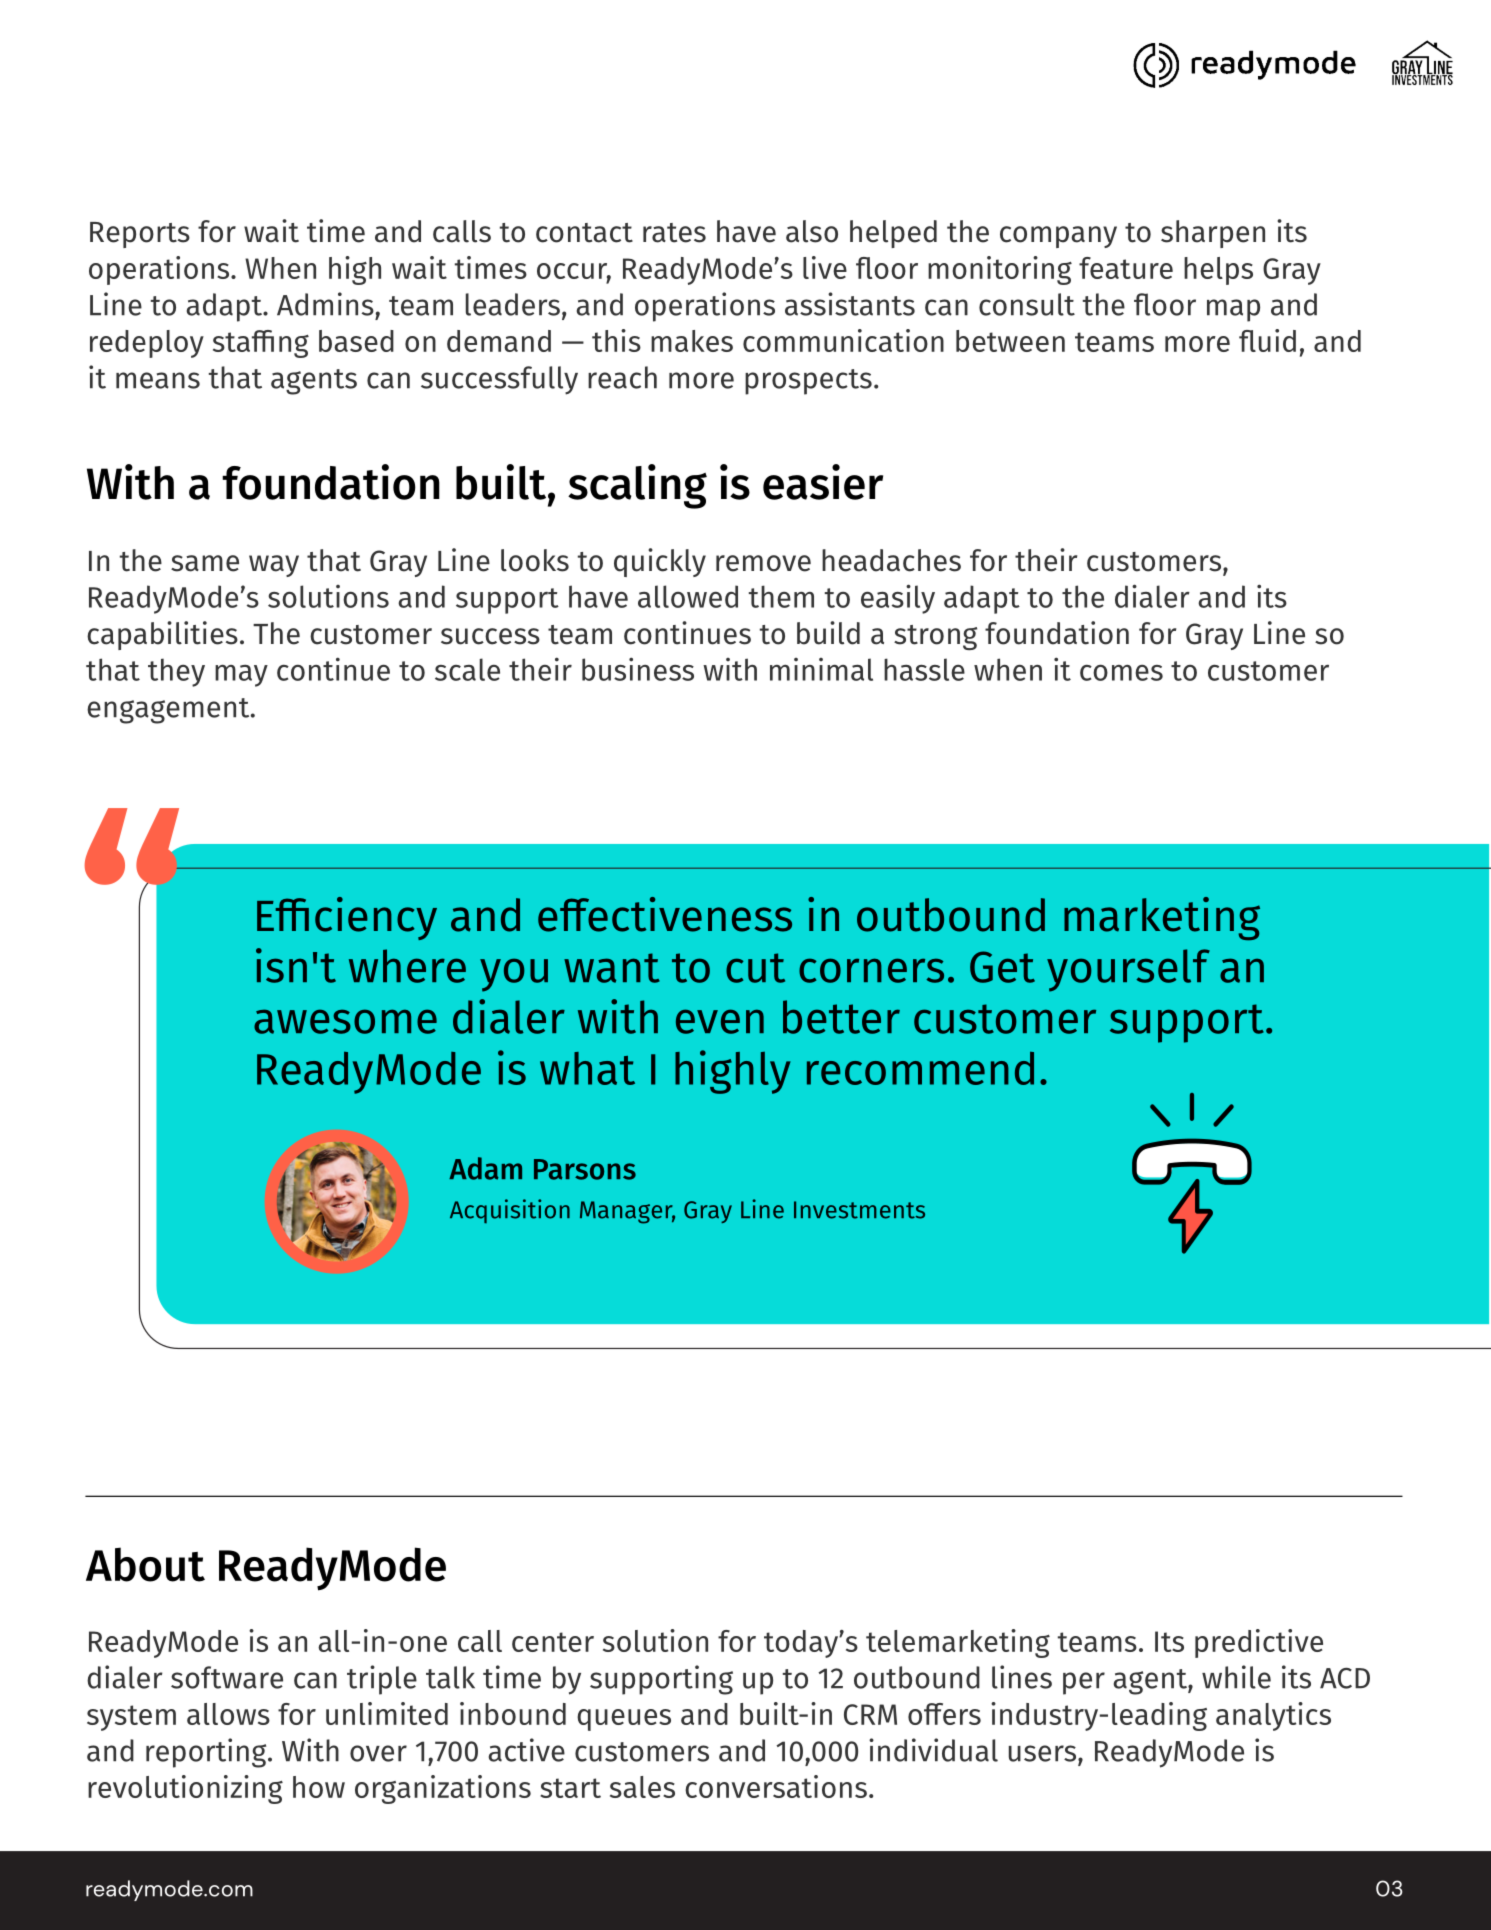 The width and height of the page is (1491, 1930). I want to click on engagement, so click(169, 711).
